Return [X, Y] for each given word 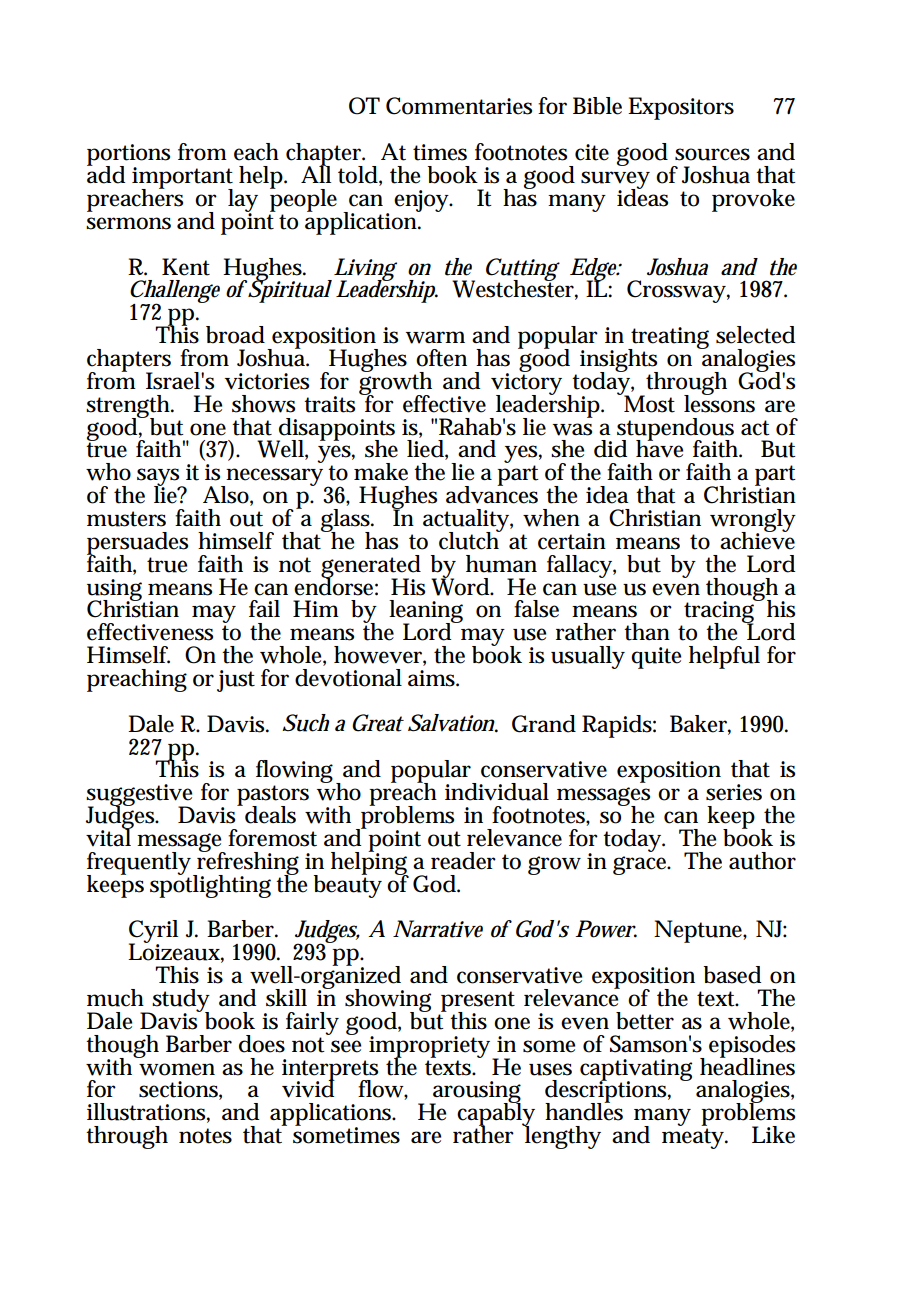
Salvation [453, 723]
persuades [137, 544]
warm [435, 337]
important [182, 179]
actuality [468, 521]
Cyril [153, 933]
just [236, 681]
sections [180, 1090]
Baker [700, 724]
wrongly [753, 521]
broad [235, 335]
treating [669, 339]
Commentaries [459, 106]
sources [712, 154]
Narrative [438, 929]
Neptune [700, 931]
